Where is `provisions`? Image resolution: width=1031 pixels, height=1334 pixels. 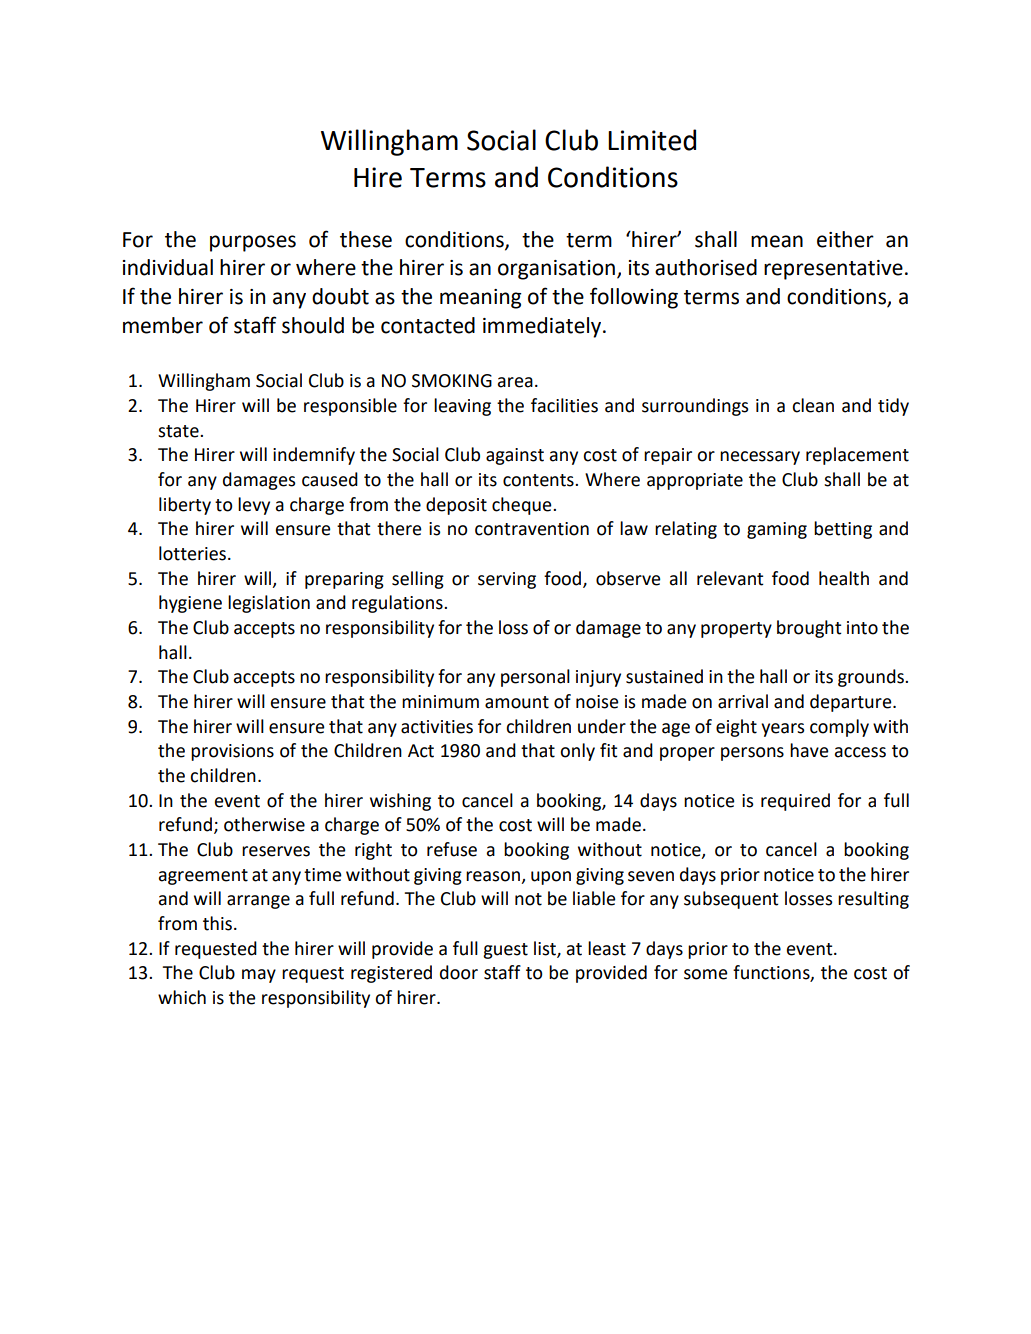
provisions is located at coordinates (232, 752).
